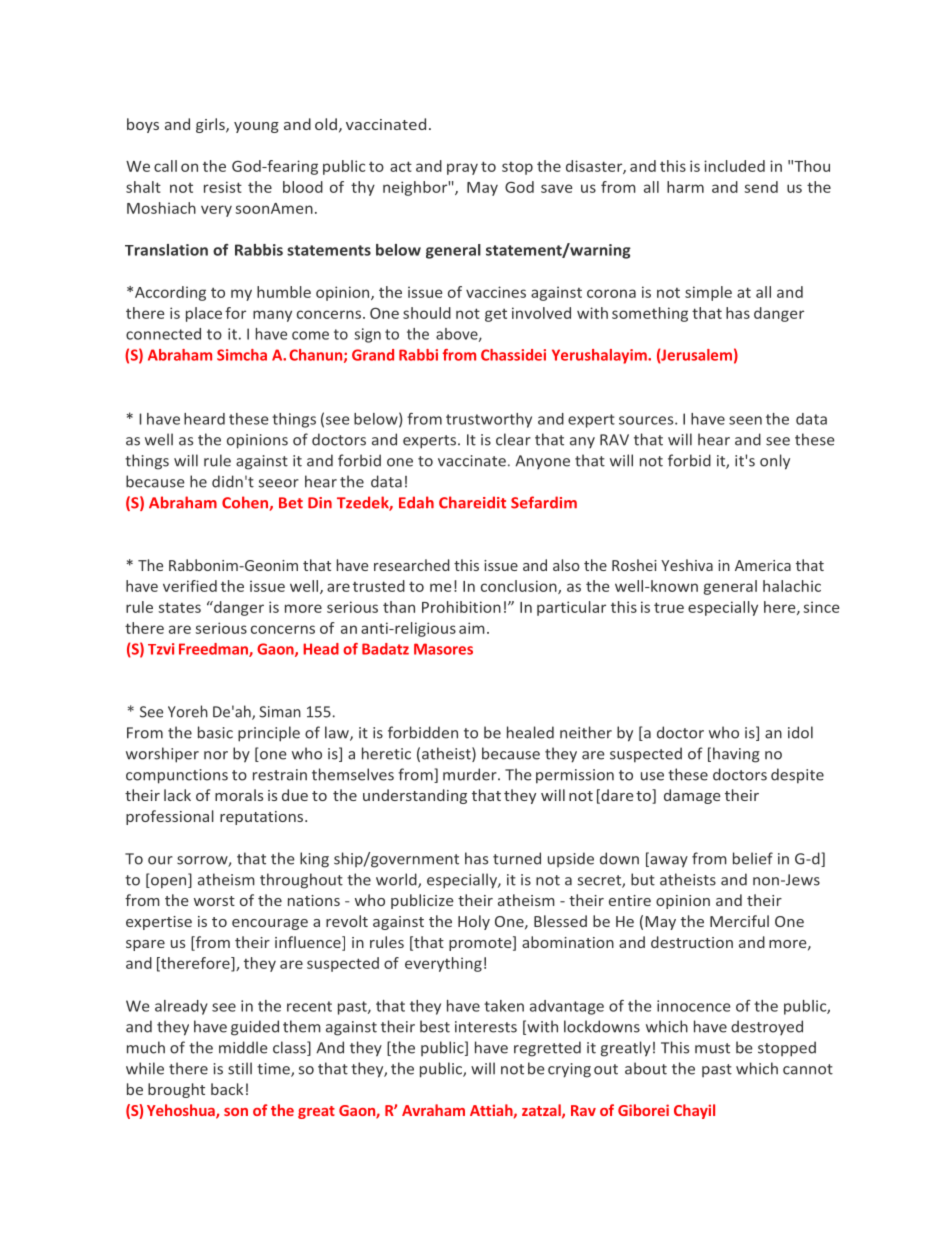  What do you see at coordinates (433, 1110) in the screenshot?
I see `Avraham` at bounding box center [433, 1110].
